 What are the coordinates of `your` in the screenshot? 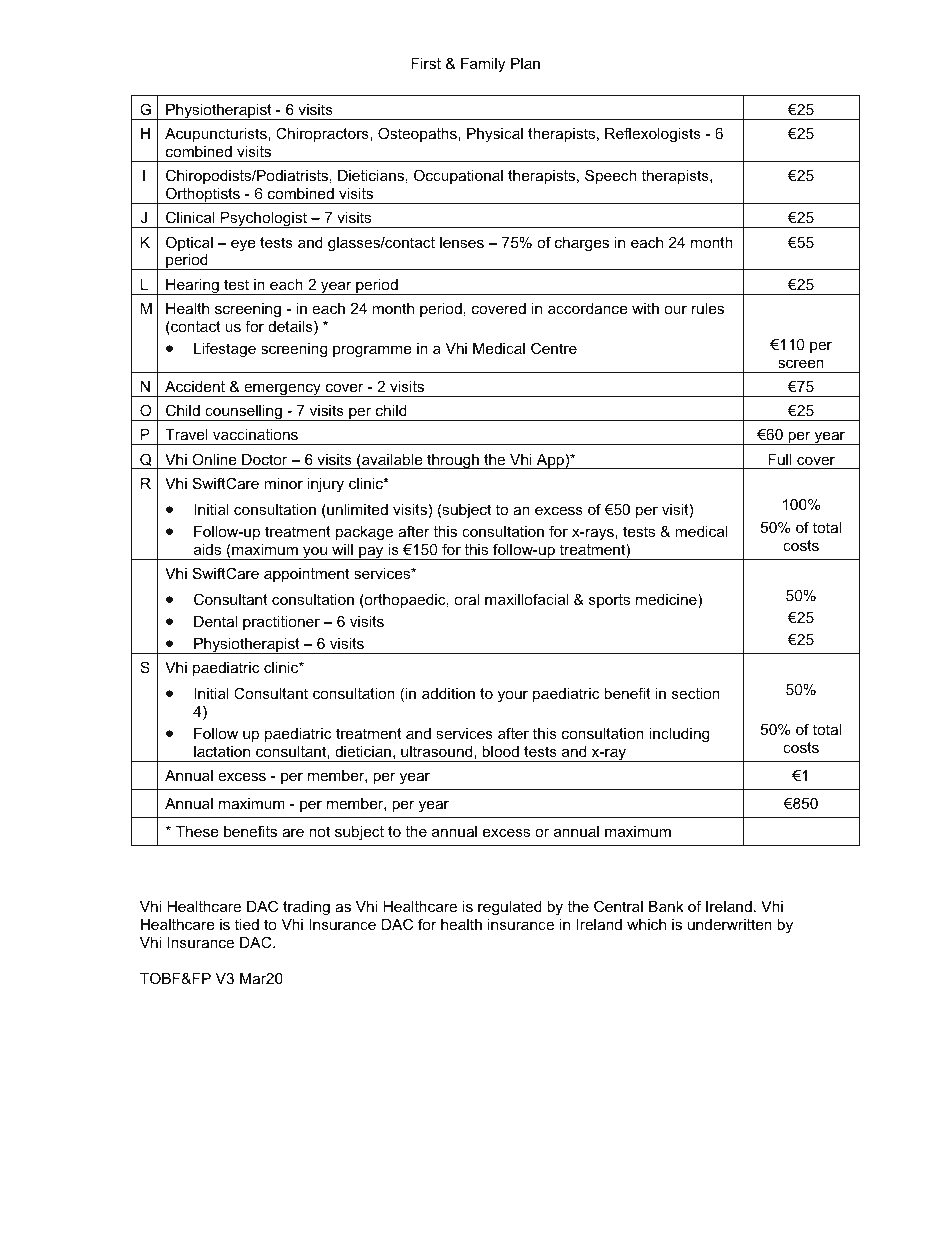 It's located at (513, 696).
